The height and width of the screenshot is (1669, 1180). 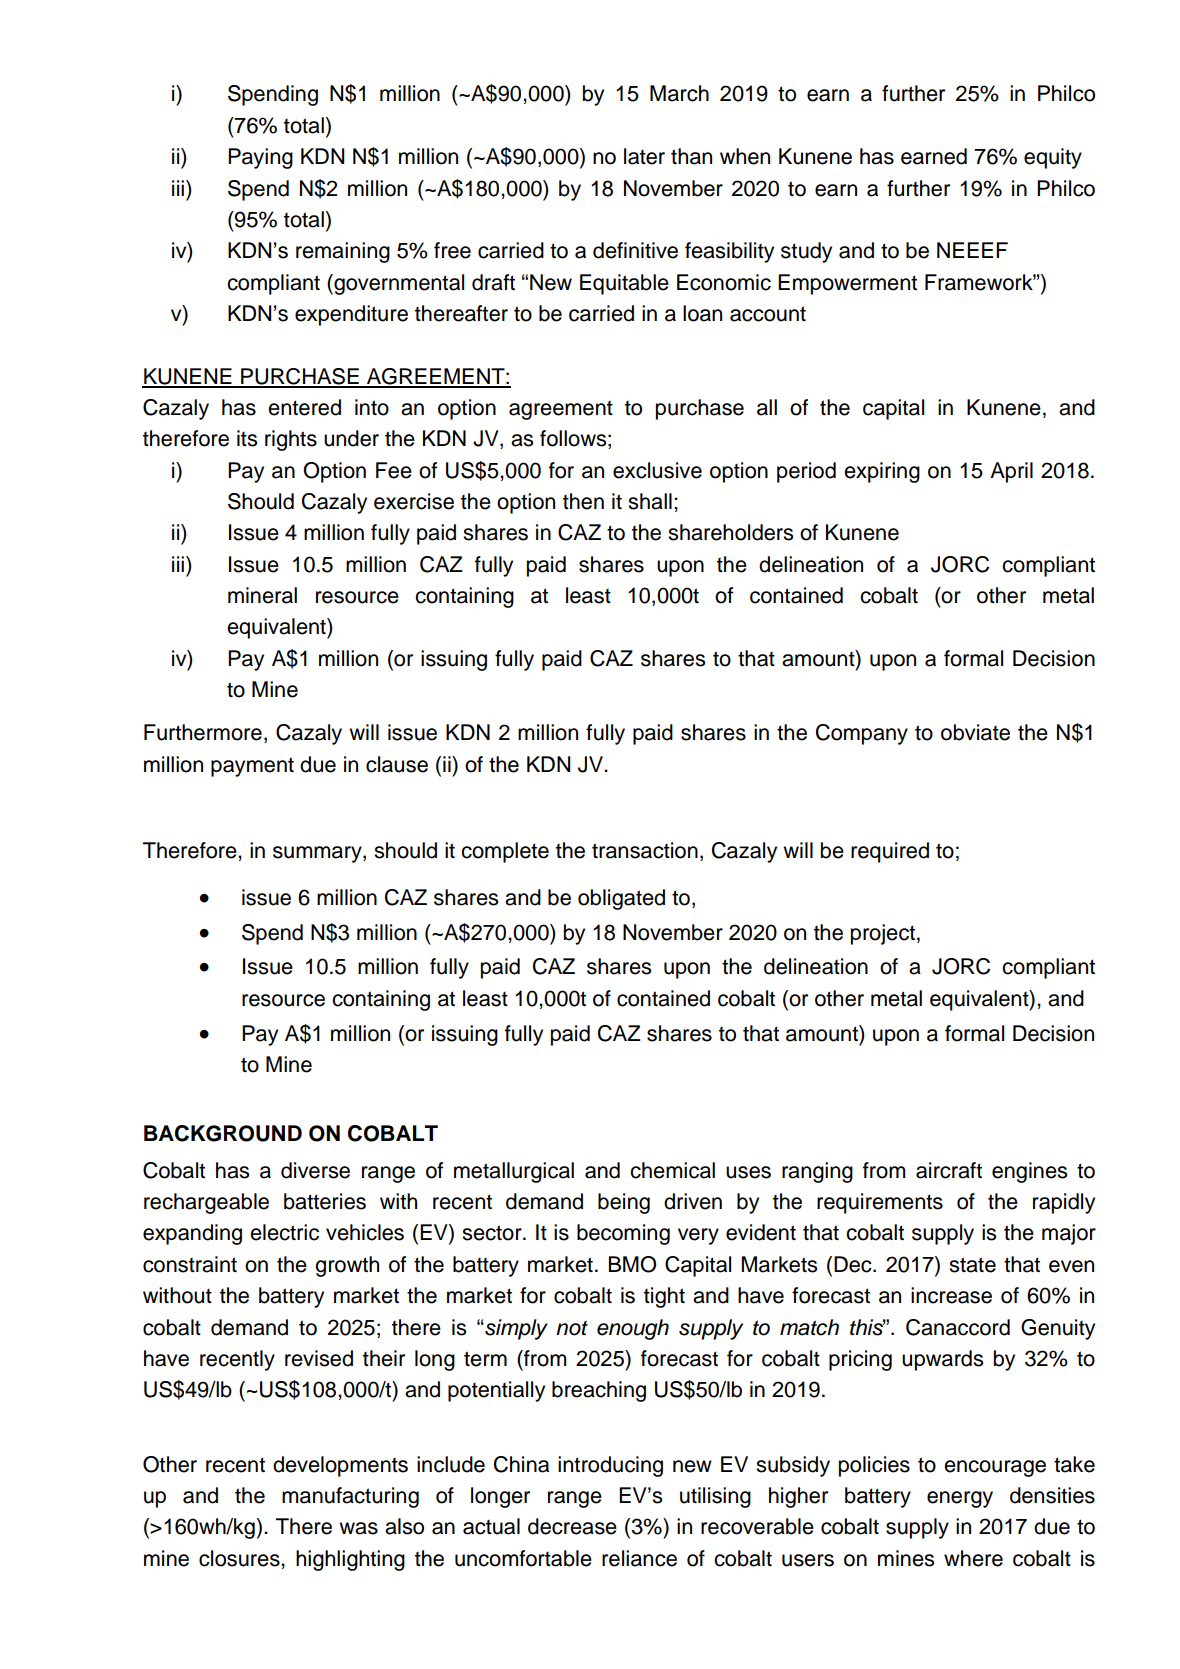 What do you see at coordinates (644, 156) in the screenshot?
I see `later` at bounding box center [644, 156].
